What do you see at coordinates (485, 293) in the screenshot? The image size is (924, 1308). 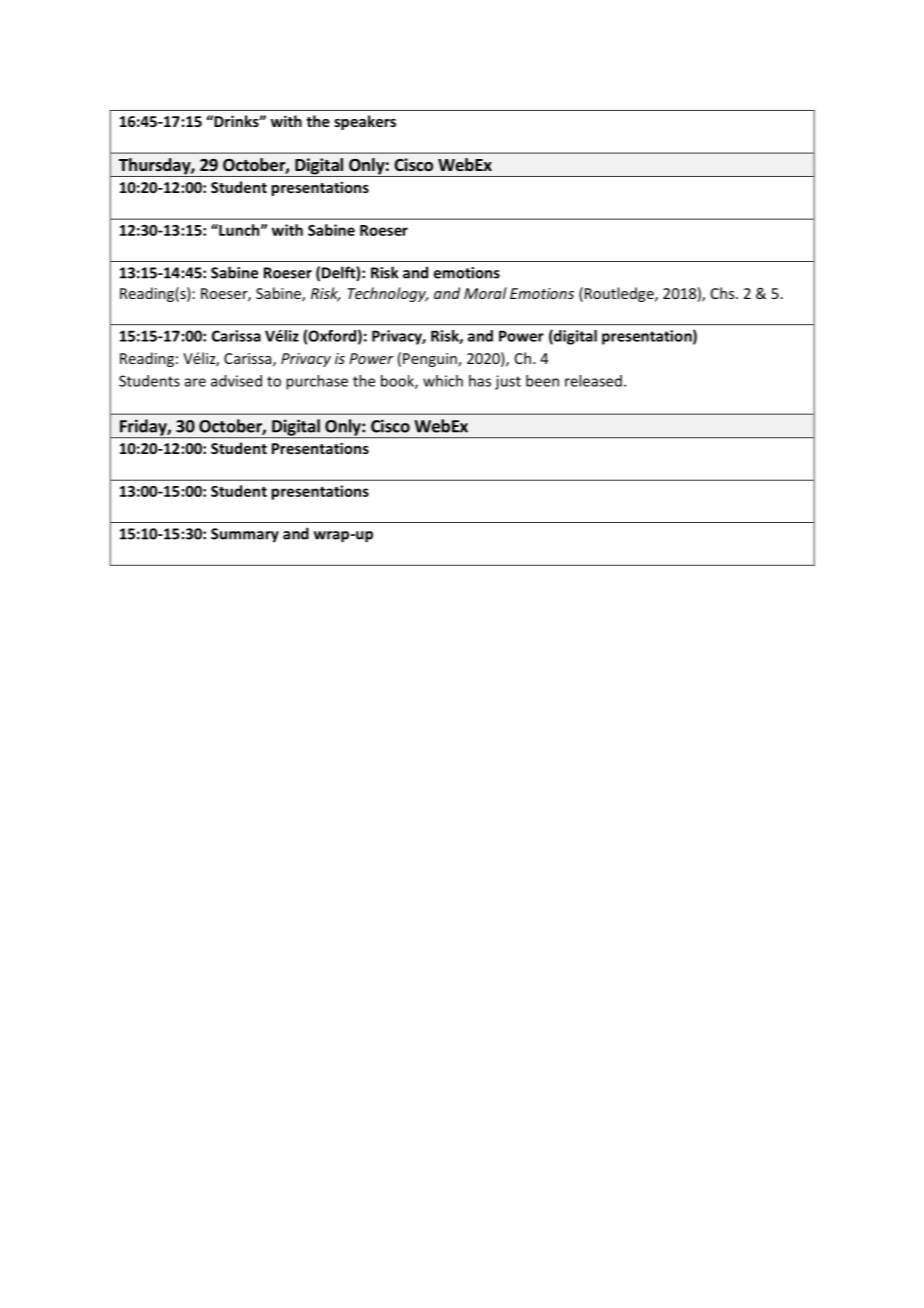 I see `Moral` at bounding box center [485, 293].
